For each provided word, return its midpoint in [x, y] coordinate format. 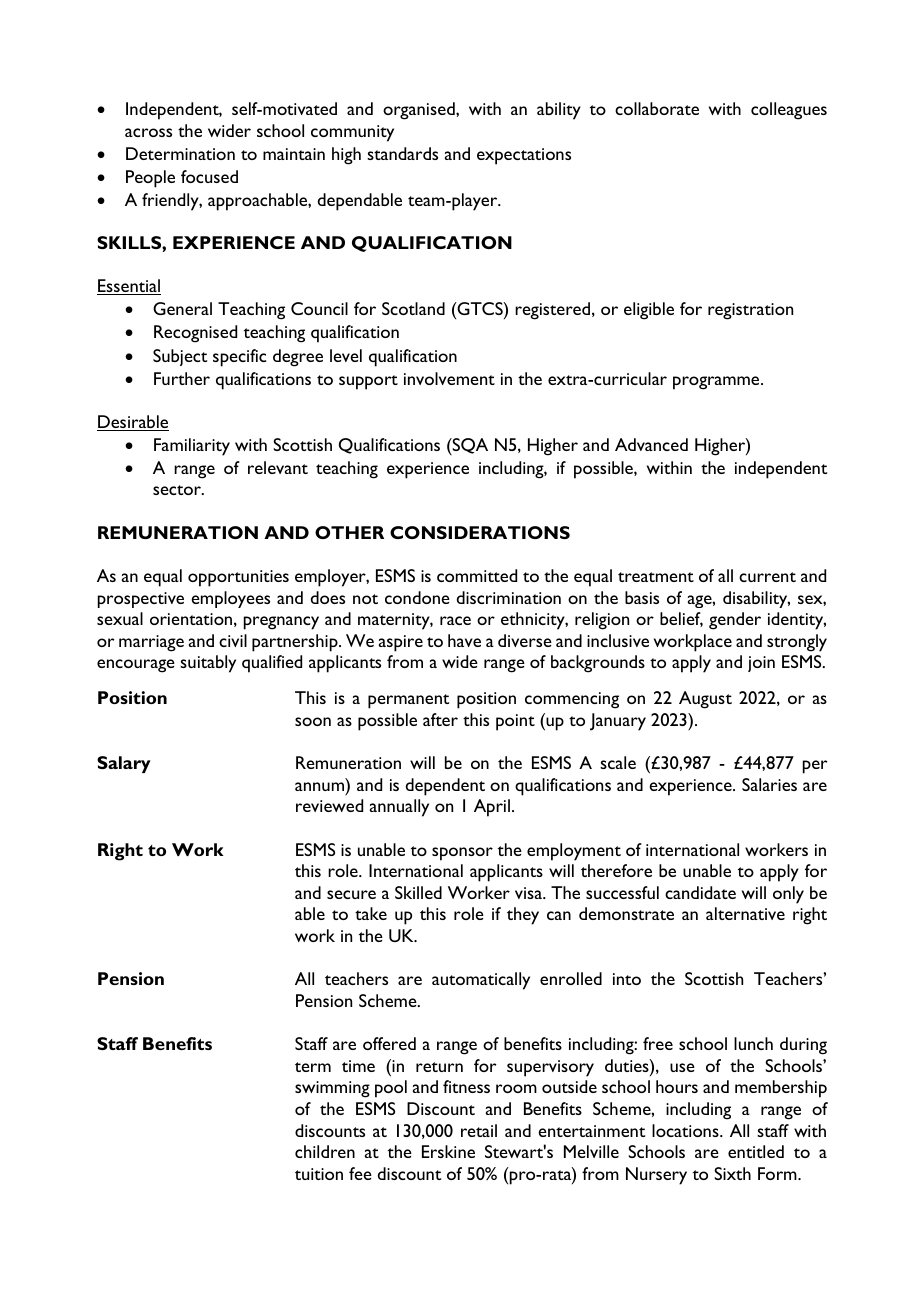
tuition [319, 1174]
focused [209, 176]
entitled [756, 1151]
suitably [208, 664]
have [464, 640]
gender [735, 621]
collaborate [657, 108]
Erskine [448, 1151]
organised [420, 111]
